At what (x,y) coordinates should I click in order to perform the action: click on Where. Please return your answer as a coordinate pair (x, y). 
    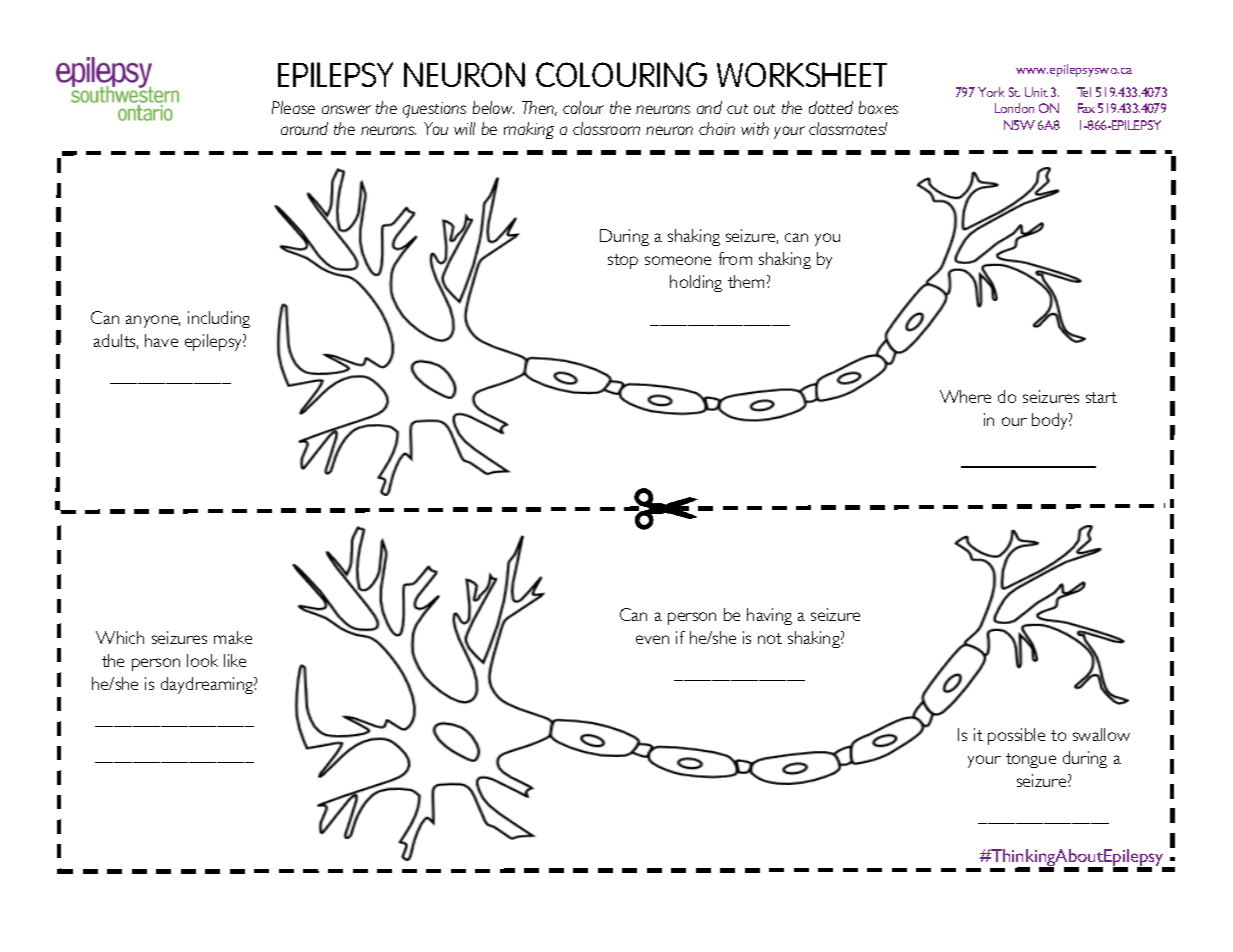
    Looking at the image, I should click on (965, 396).
